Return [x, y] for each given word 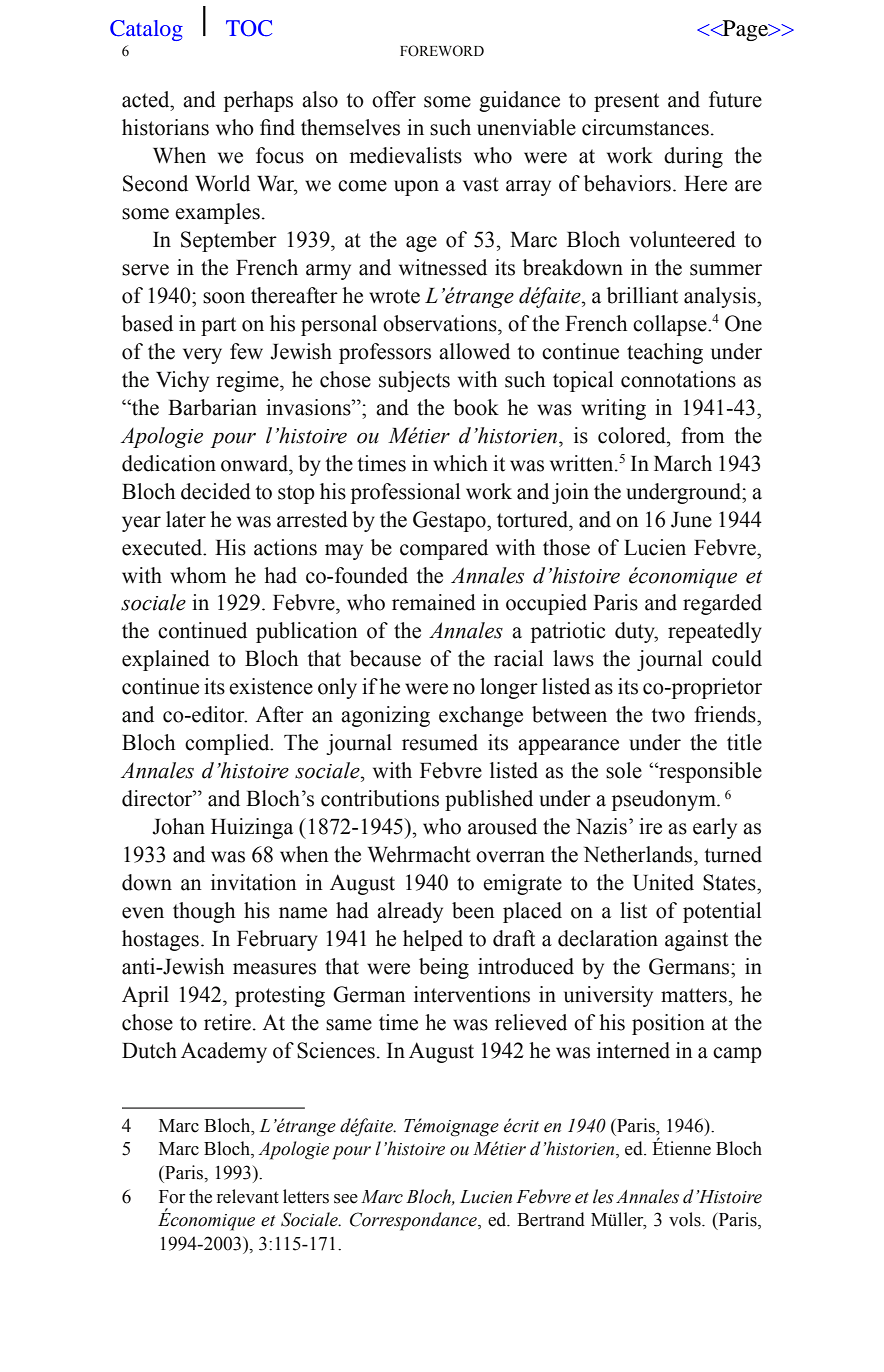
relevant [248, 1196]
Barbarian [212, 407]
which [460, 463]
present [626, 102]
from [702, 435]
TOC [249, 28]
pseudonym [665, 800]
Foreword [442, 51]
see [346, 1199]
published [489, 800]
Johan [178, 826]
